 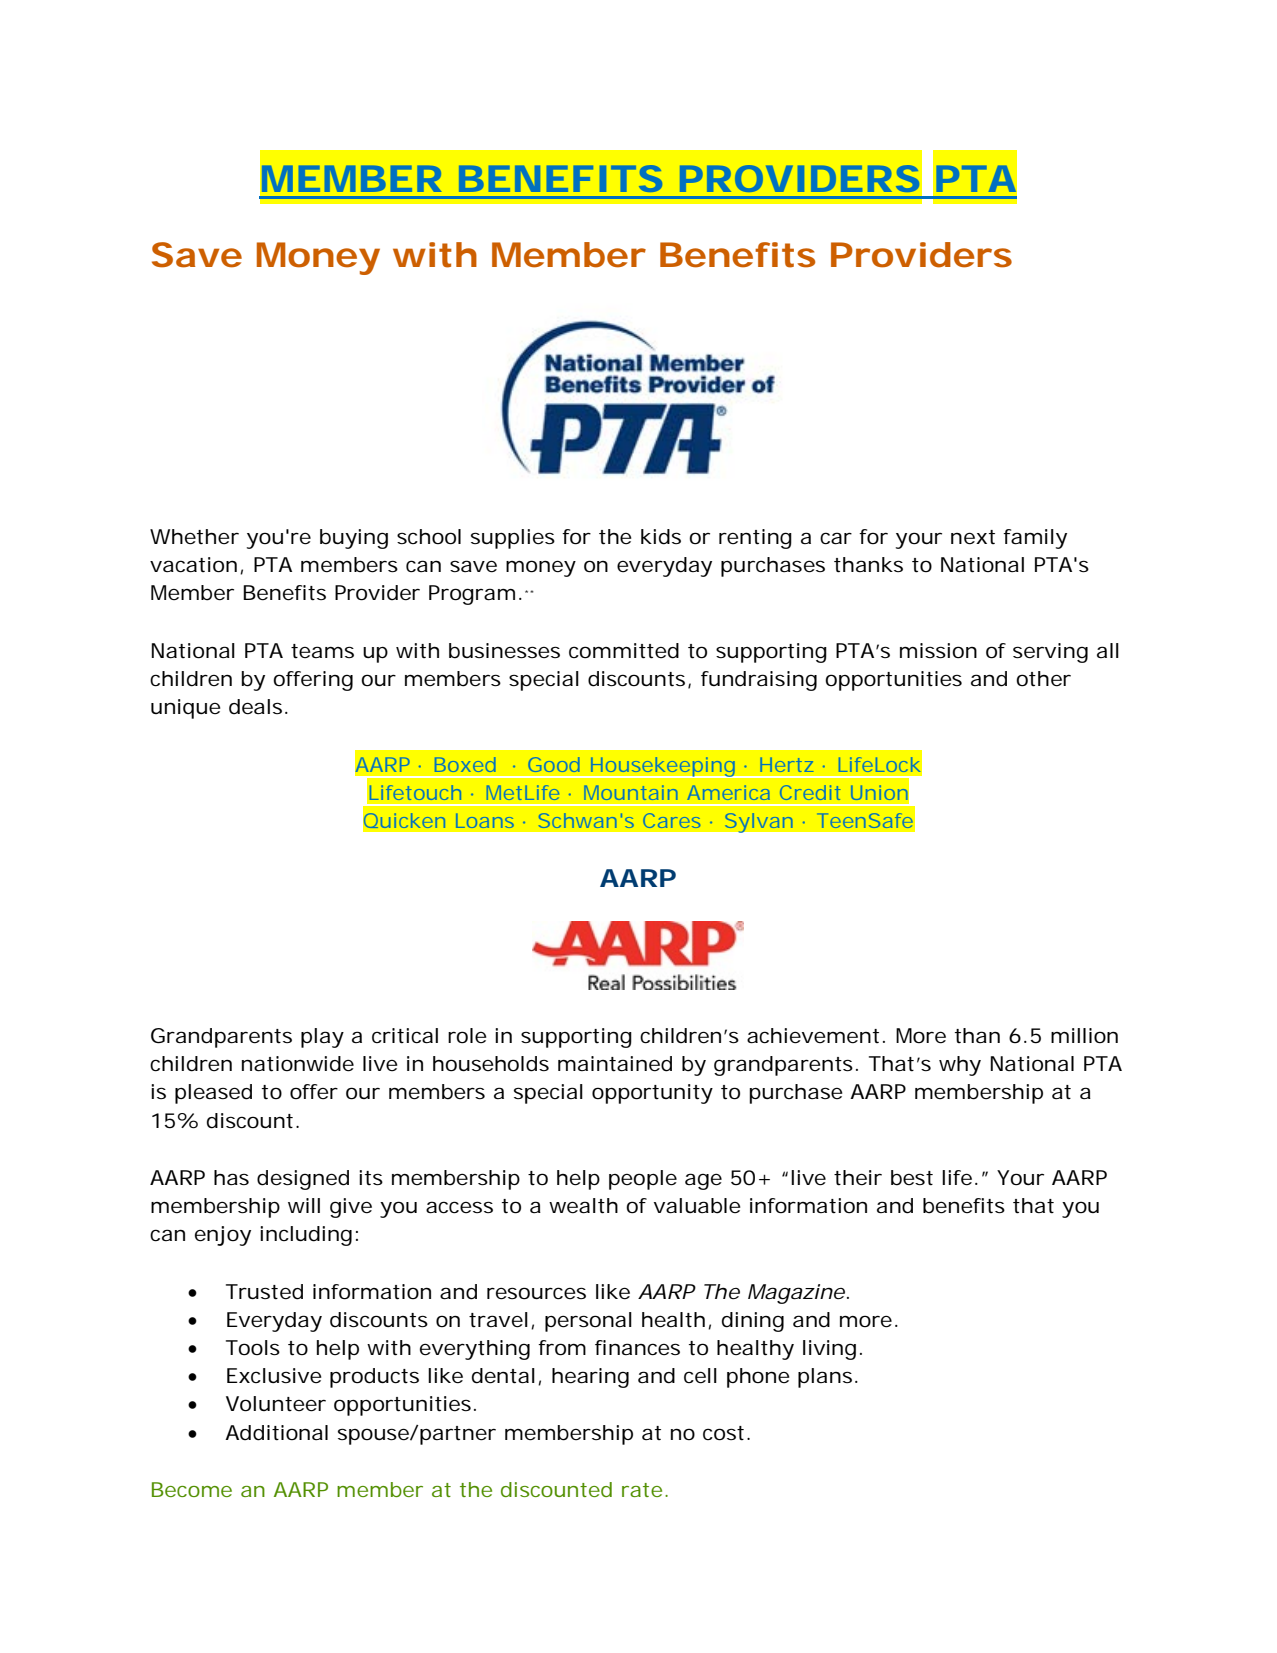 What do you see at coordinates (194, 537) in the screenshot?
I see `Whether` at bounding box center [194, 537].
